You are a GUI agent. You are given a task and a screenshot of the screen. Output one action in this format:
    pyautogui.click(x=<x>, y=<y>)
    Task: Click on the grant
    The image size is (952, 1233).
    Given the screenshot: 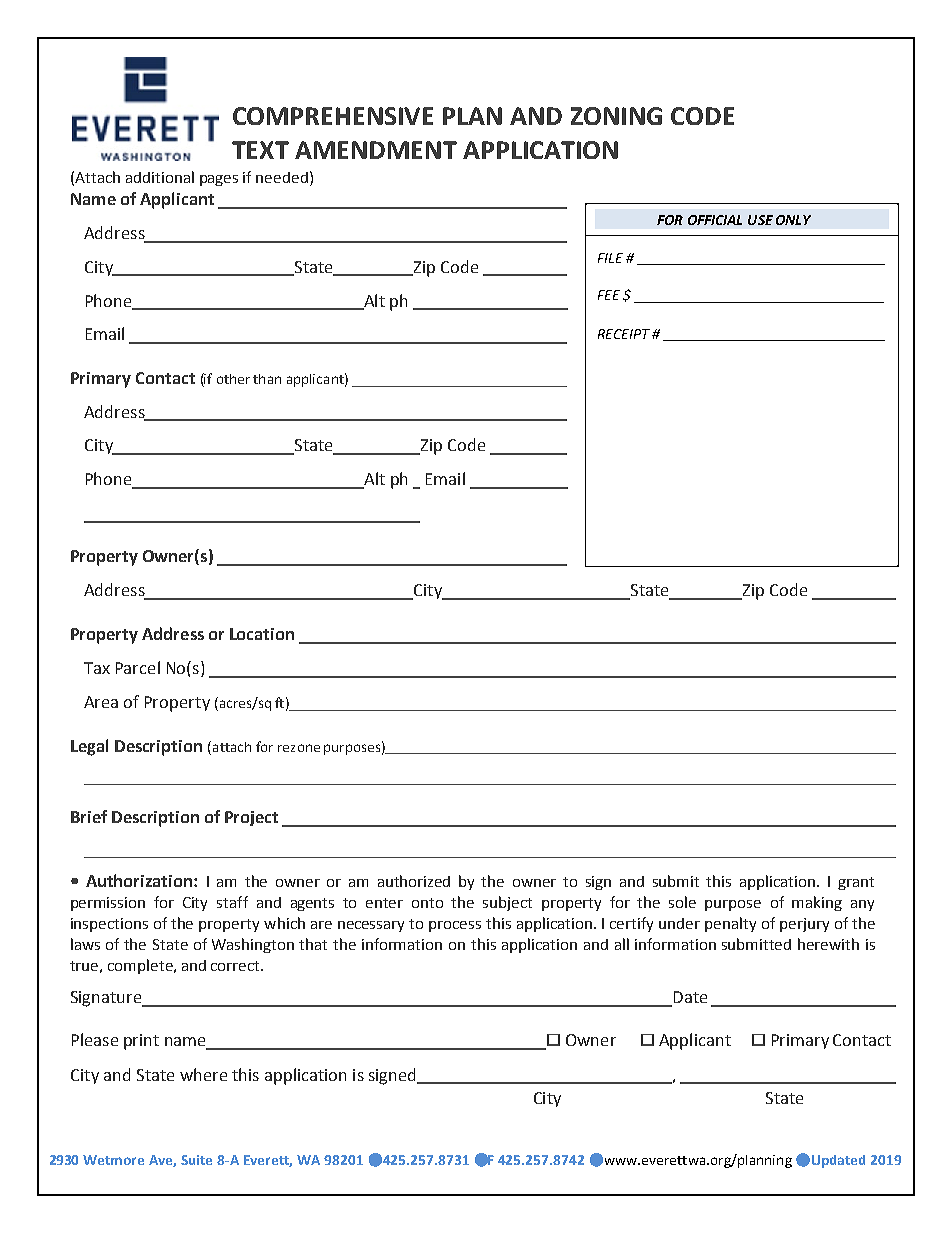 What is the action you would take?
    pyautogui.click(x=856, y=883)
